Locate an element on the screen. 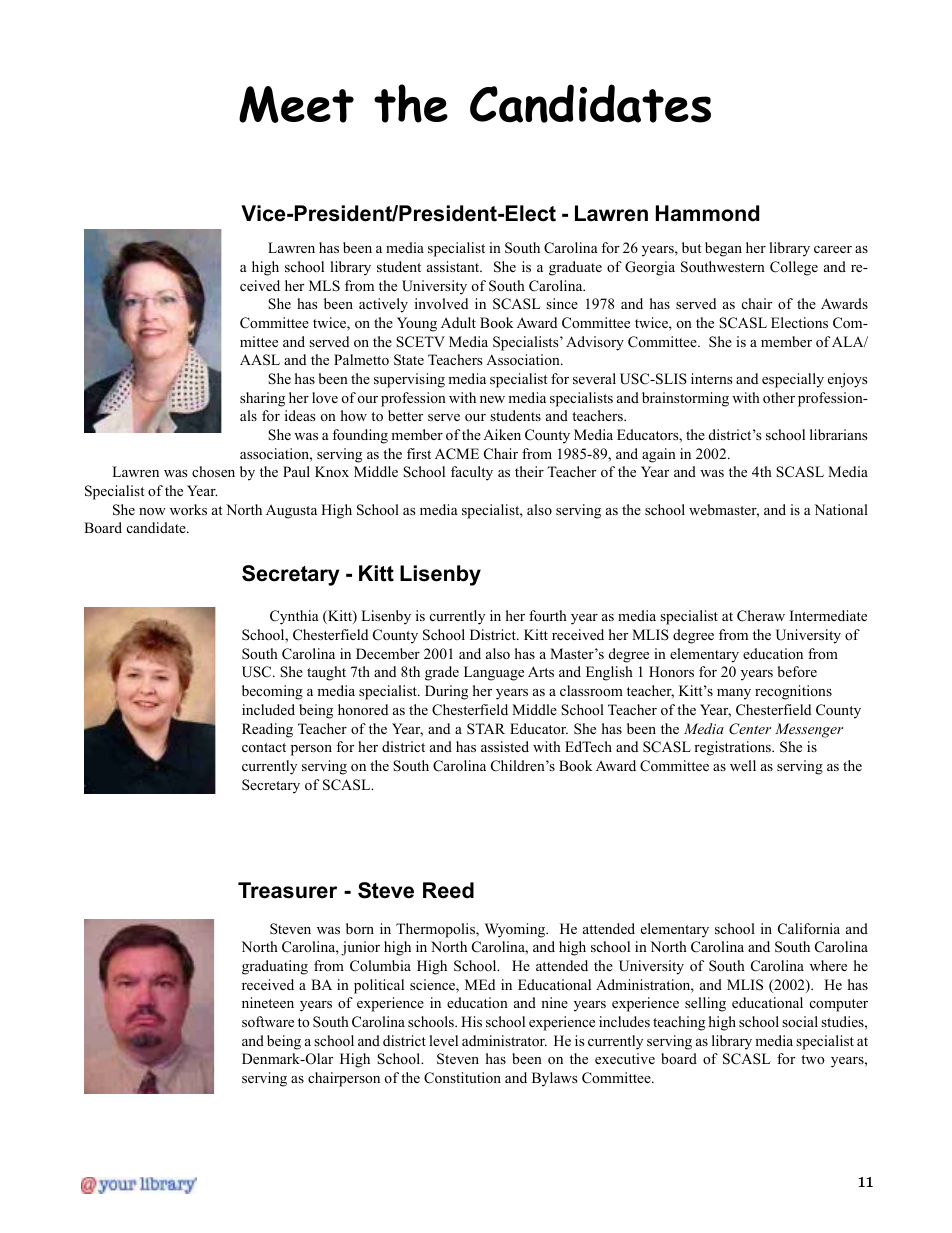 Image resolution: width=952 pixels, height=1233 pixels. chosen is located at coordinates (213, 472).
